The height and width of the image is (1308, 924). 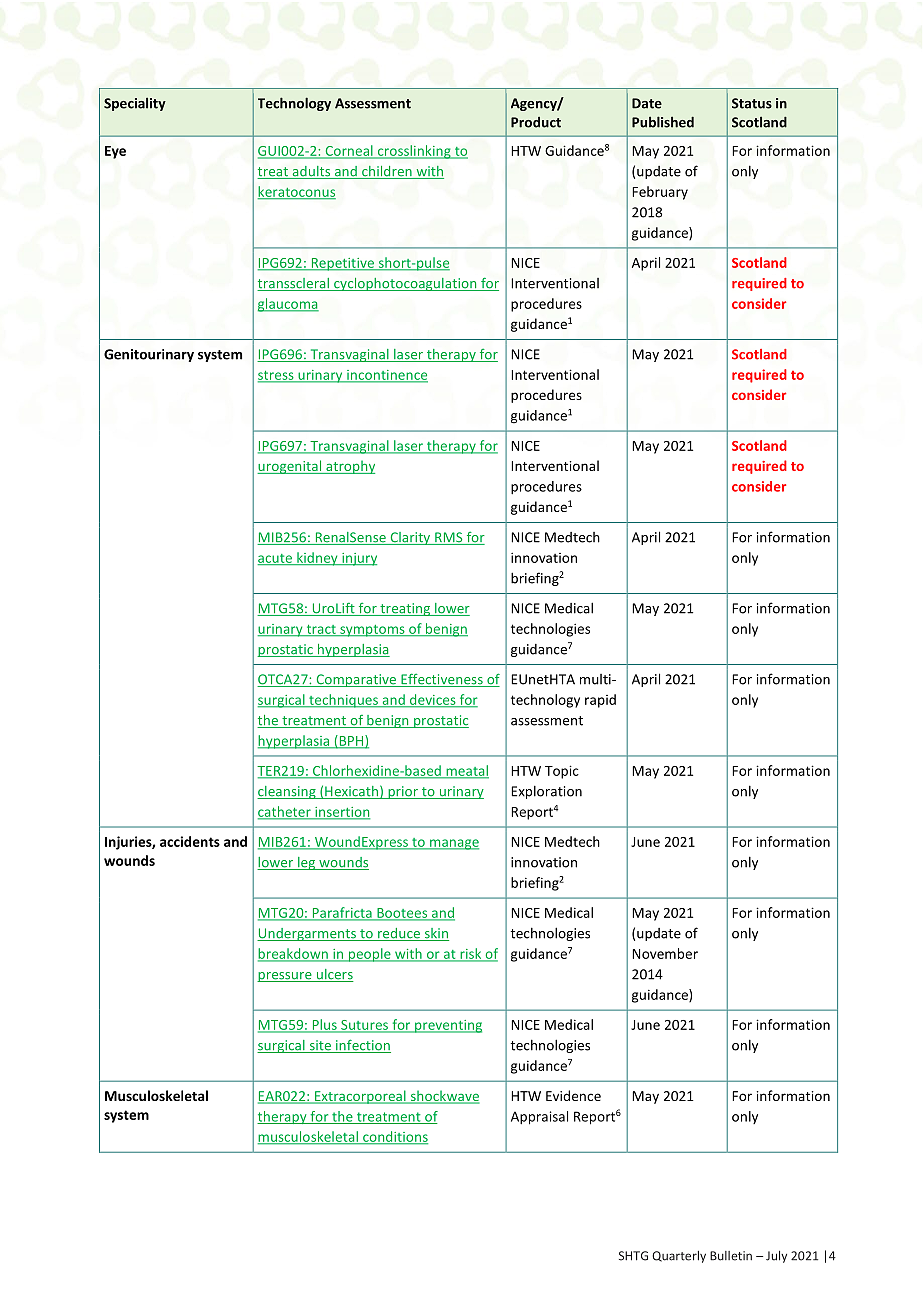 What do you see at coordinates (447, 1026) in the image?
I see `preventing` at bounding box center [447, 1026].
